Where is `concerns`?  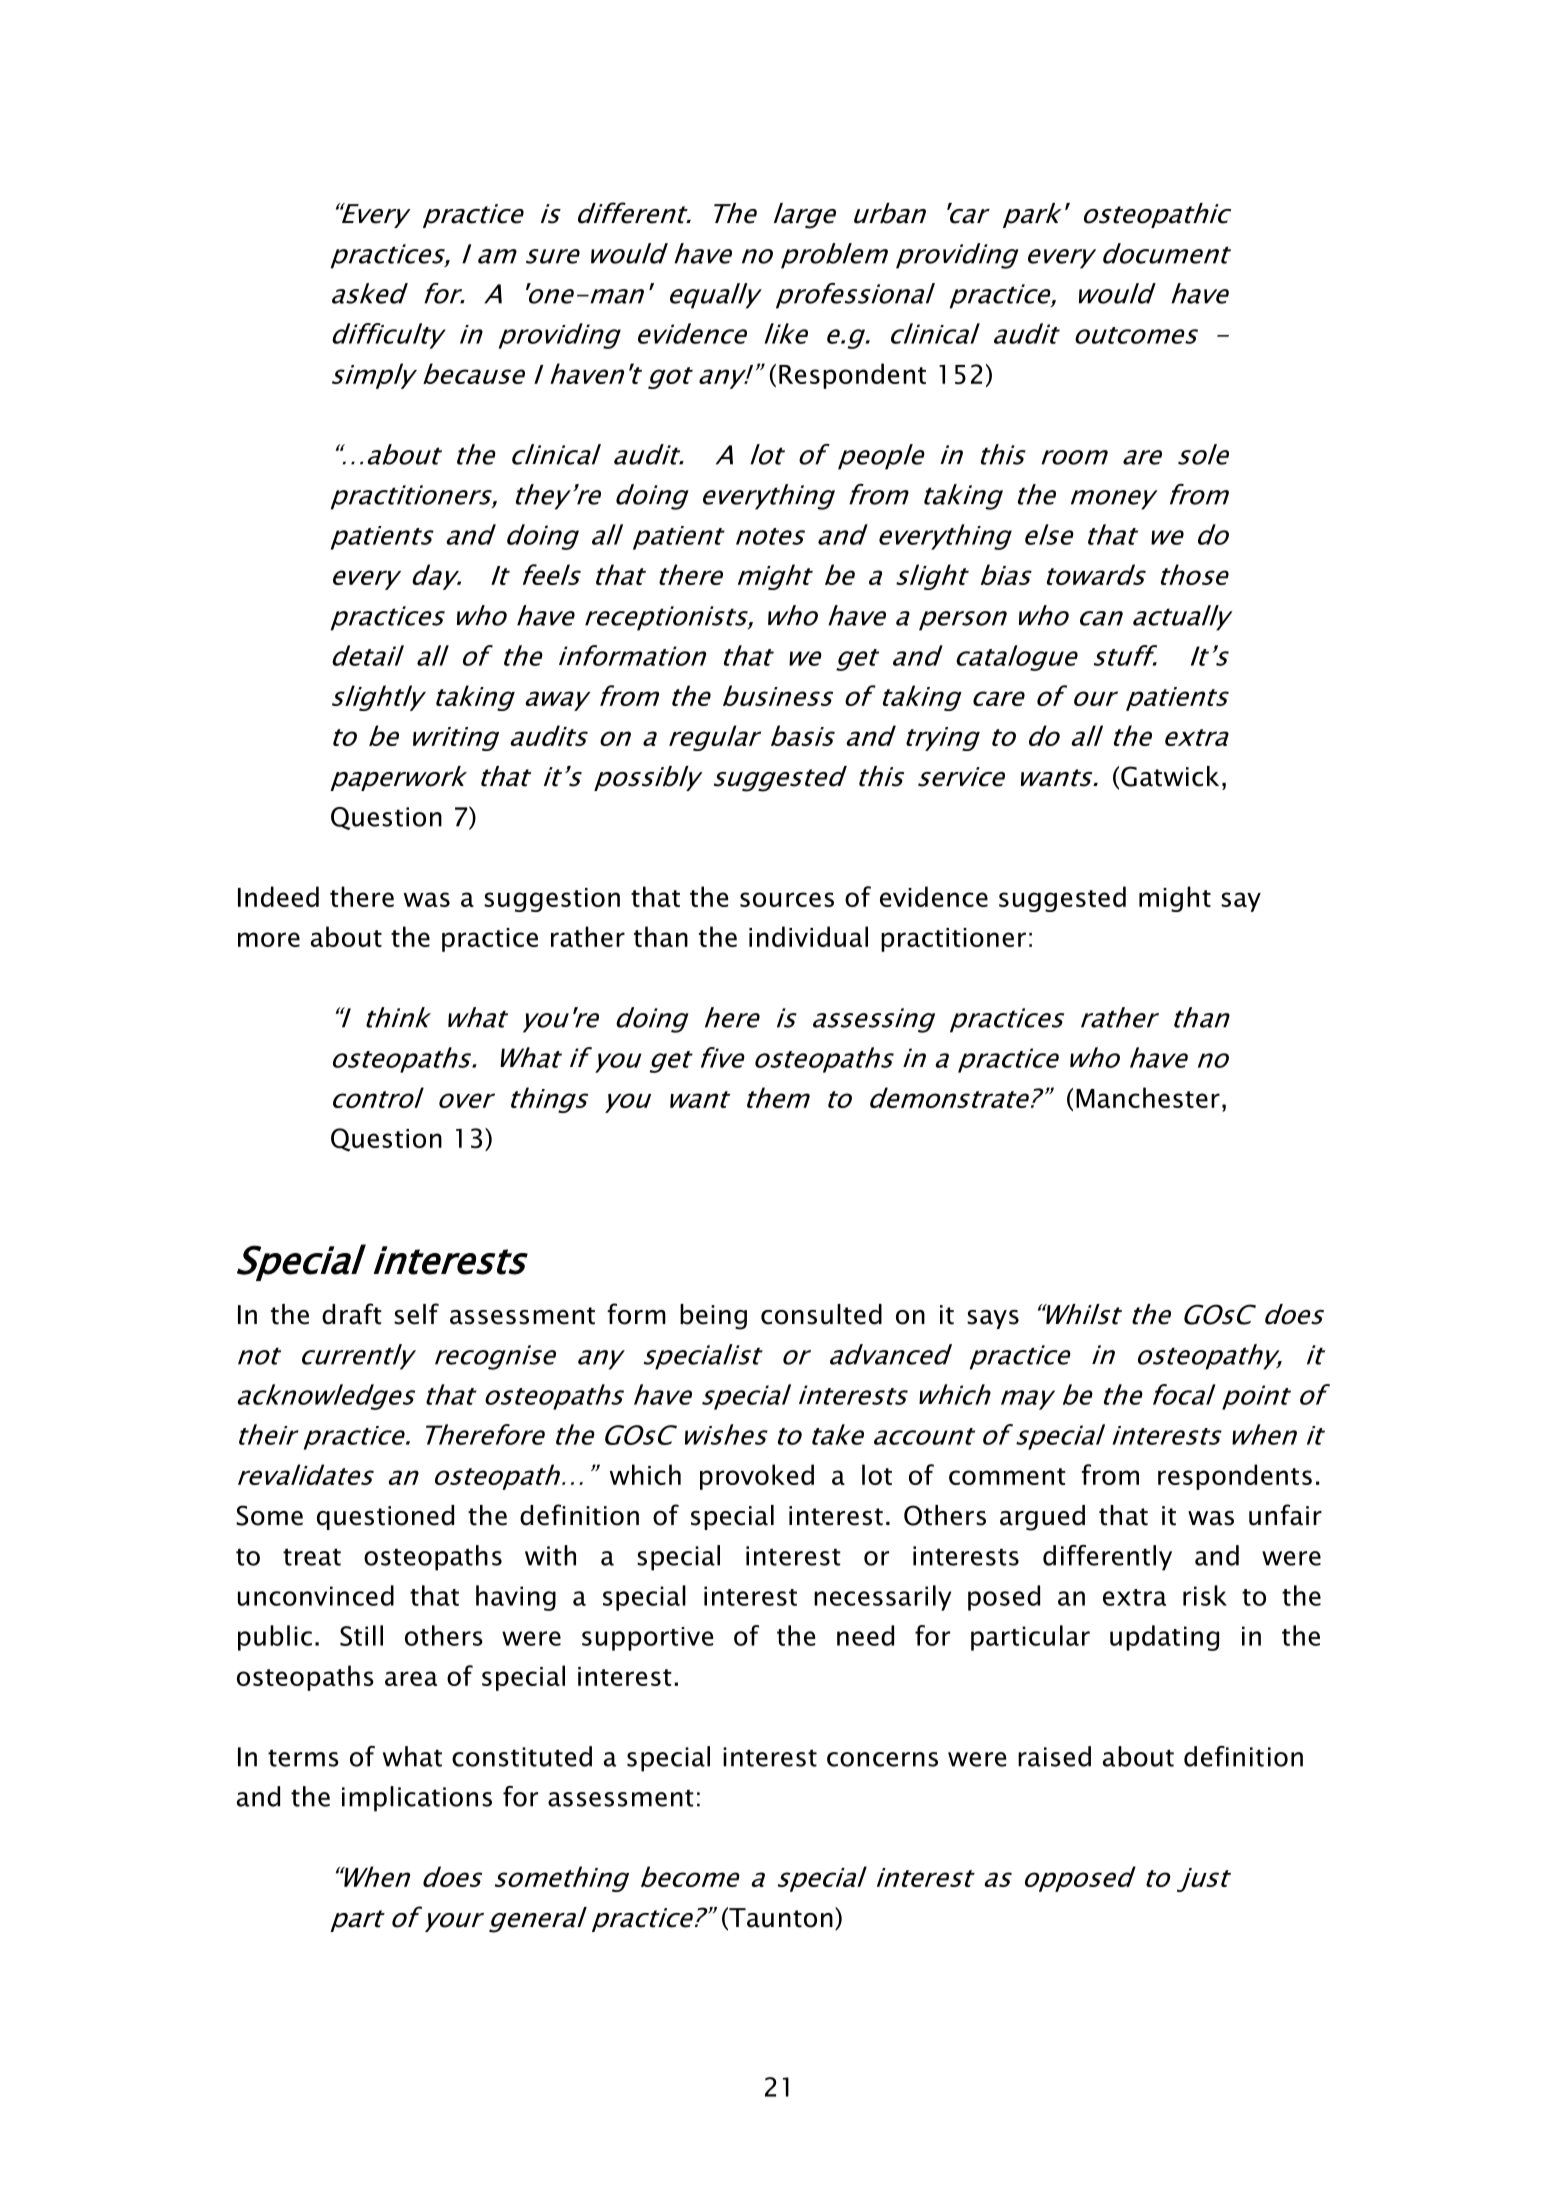 concerns is located at coordinates (882, 1759).
